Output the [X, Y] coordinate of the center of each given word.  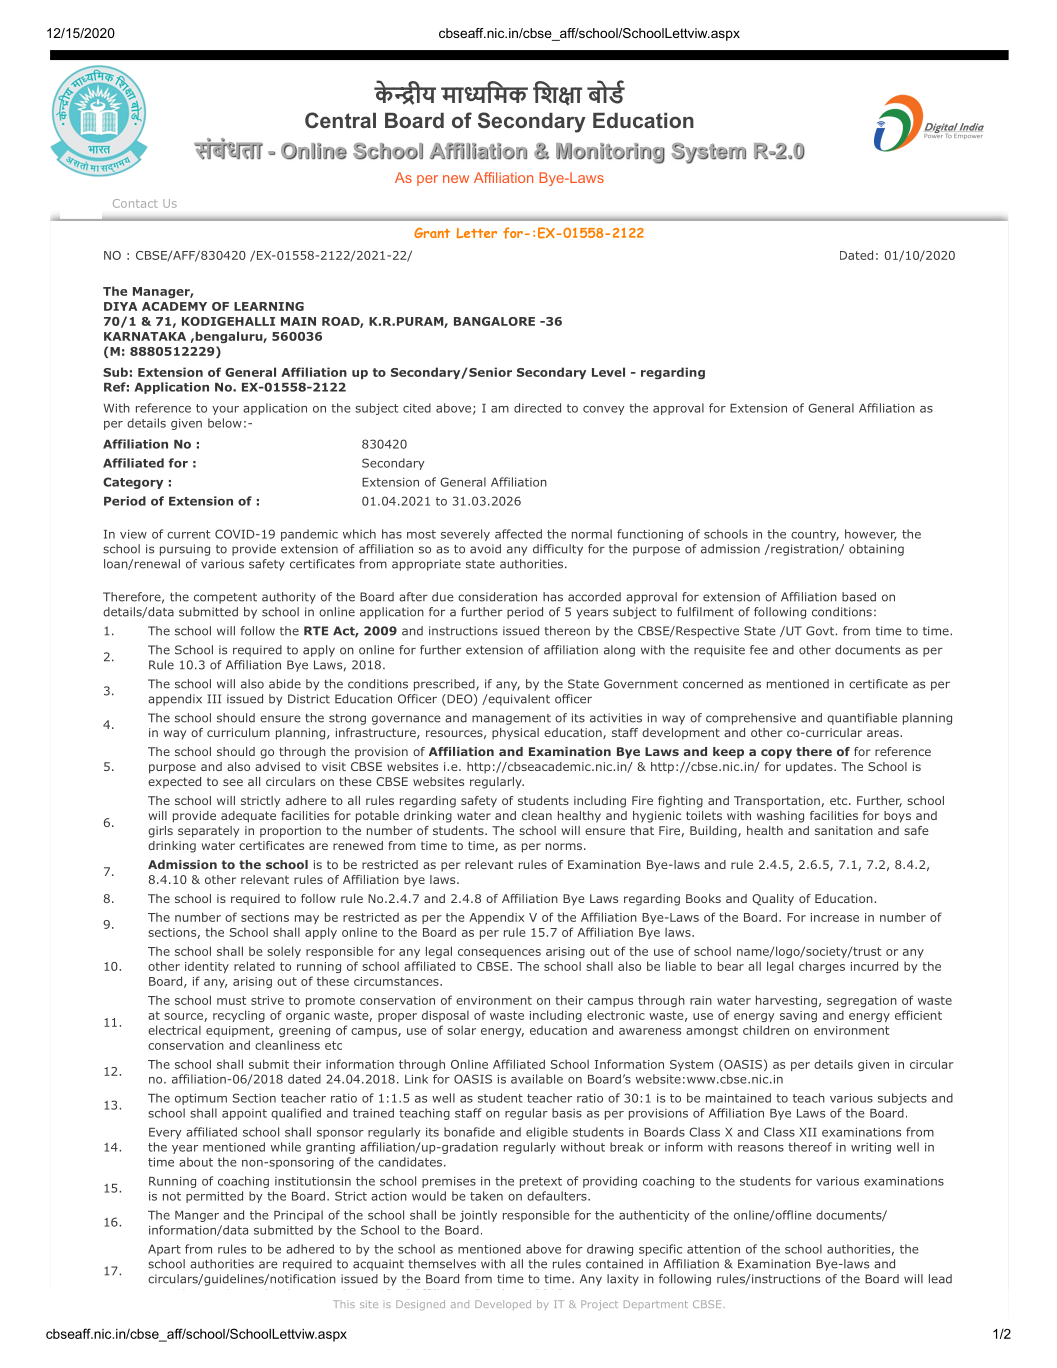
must [231, 1000]
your [225, 410]
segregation [862, 1001]
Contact [135, 203]
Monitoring [610, 153]
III [214, 699]
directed [537, 408]
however [871, 535]
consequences [499, 953]
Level [608, 372]
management [511, 719]
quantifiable [862, 719]
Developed [503, 1305]
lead [940, 1279]
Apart [164, 1250]
